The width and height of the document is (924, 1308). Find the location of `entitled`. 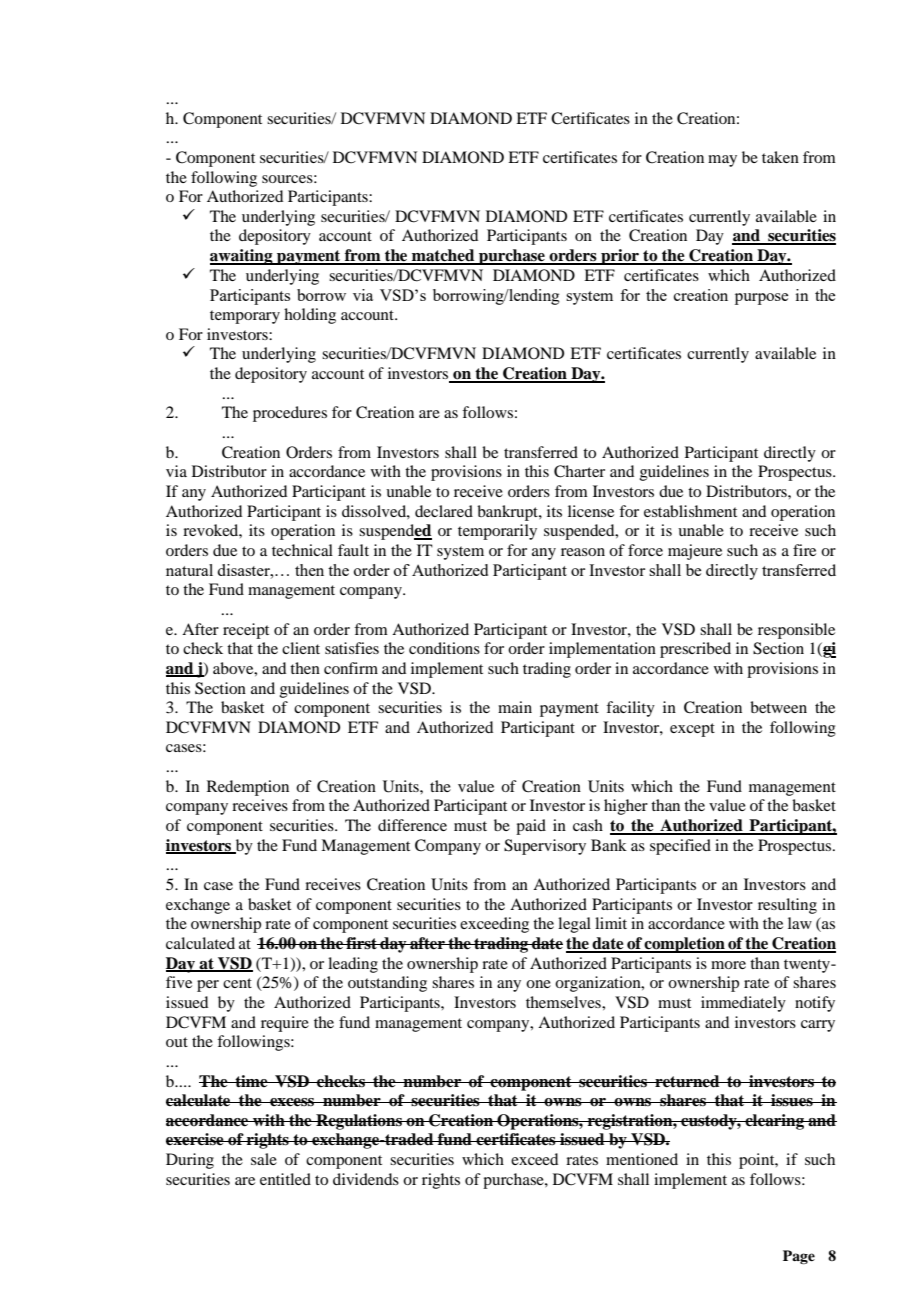

entitled is located at coordinates (285, 1179).
